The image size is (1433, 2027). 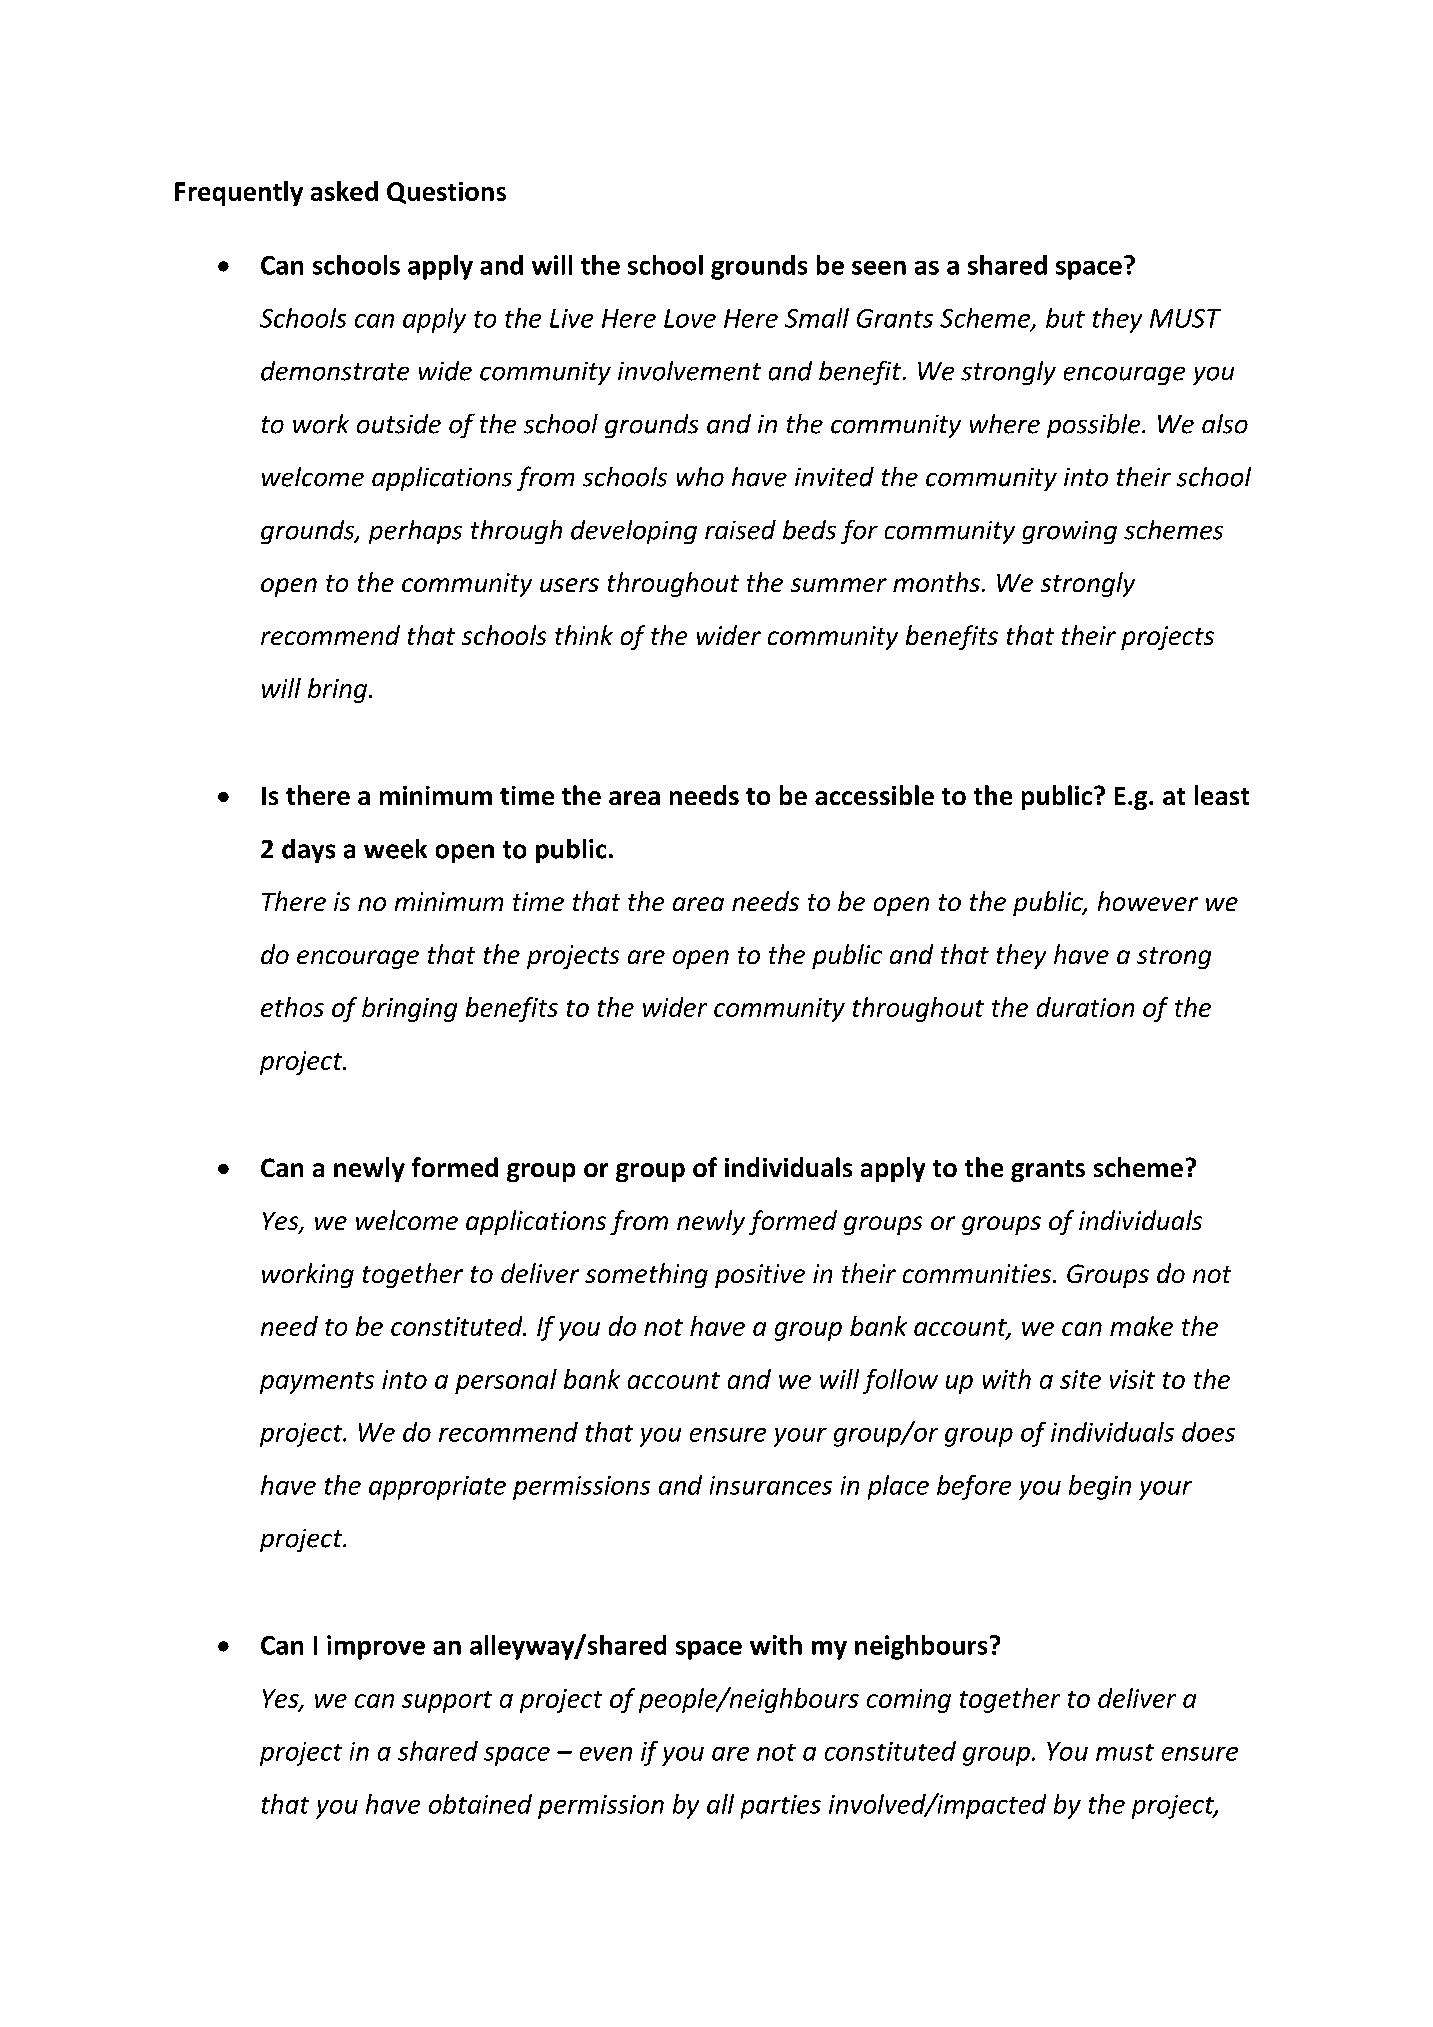 What do you see at coordinates (874, 795) in the screenshot?
I see `accessible` at bounding box center [874, 795].
